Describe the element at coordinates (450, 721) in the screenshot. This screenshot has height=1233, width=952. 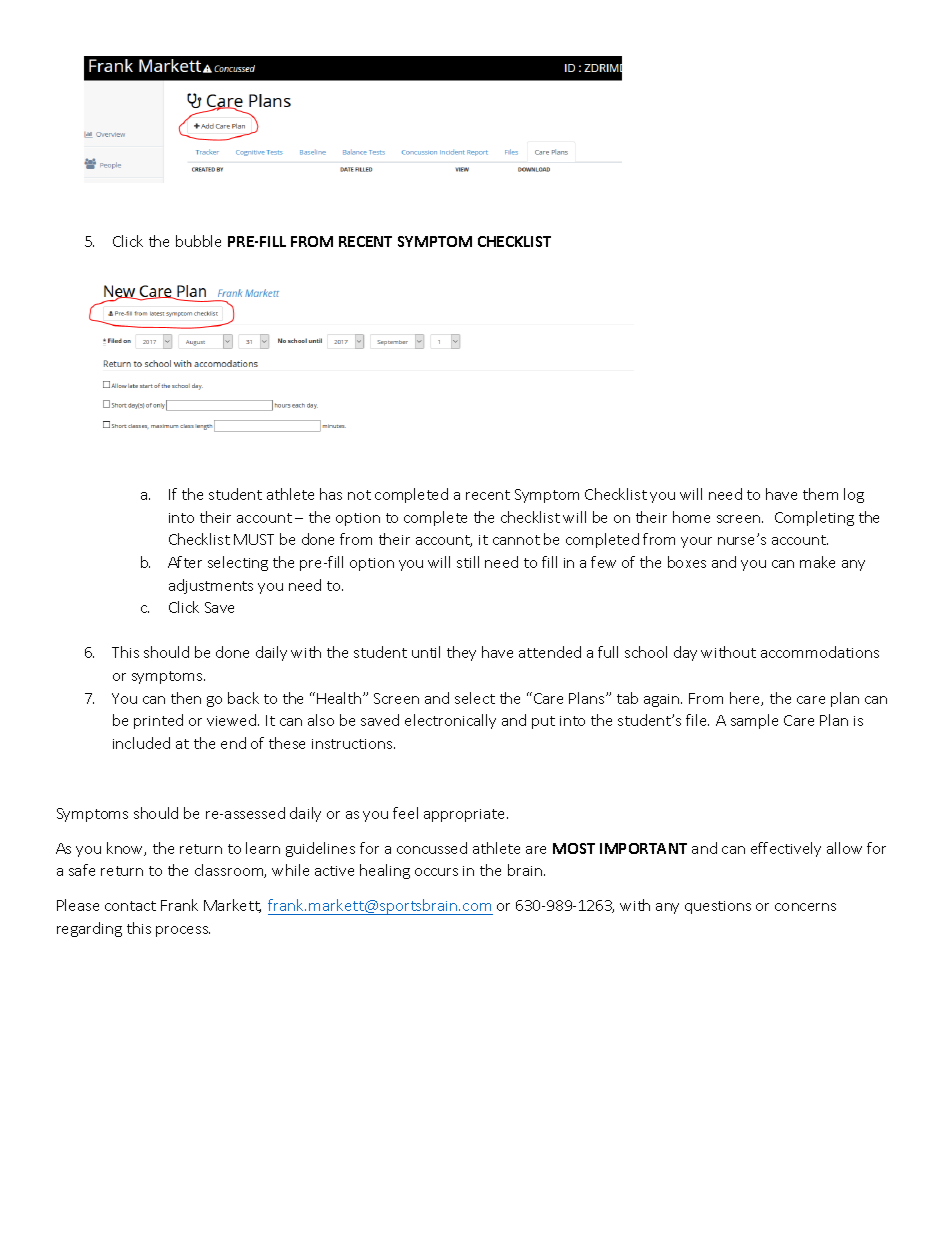
I see `electronically` at that location.
